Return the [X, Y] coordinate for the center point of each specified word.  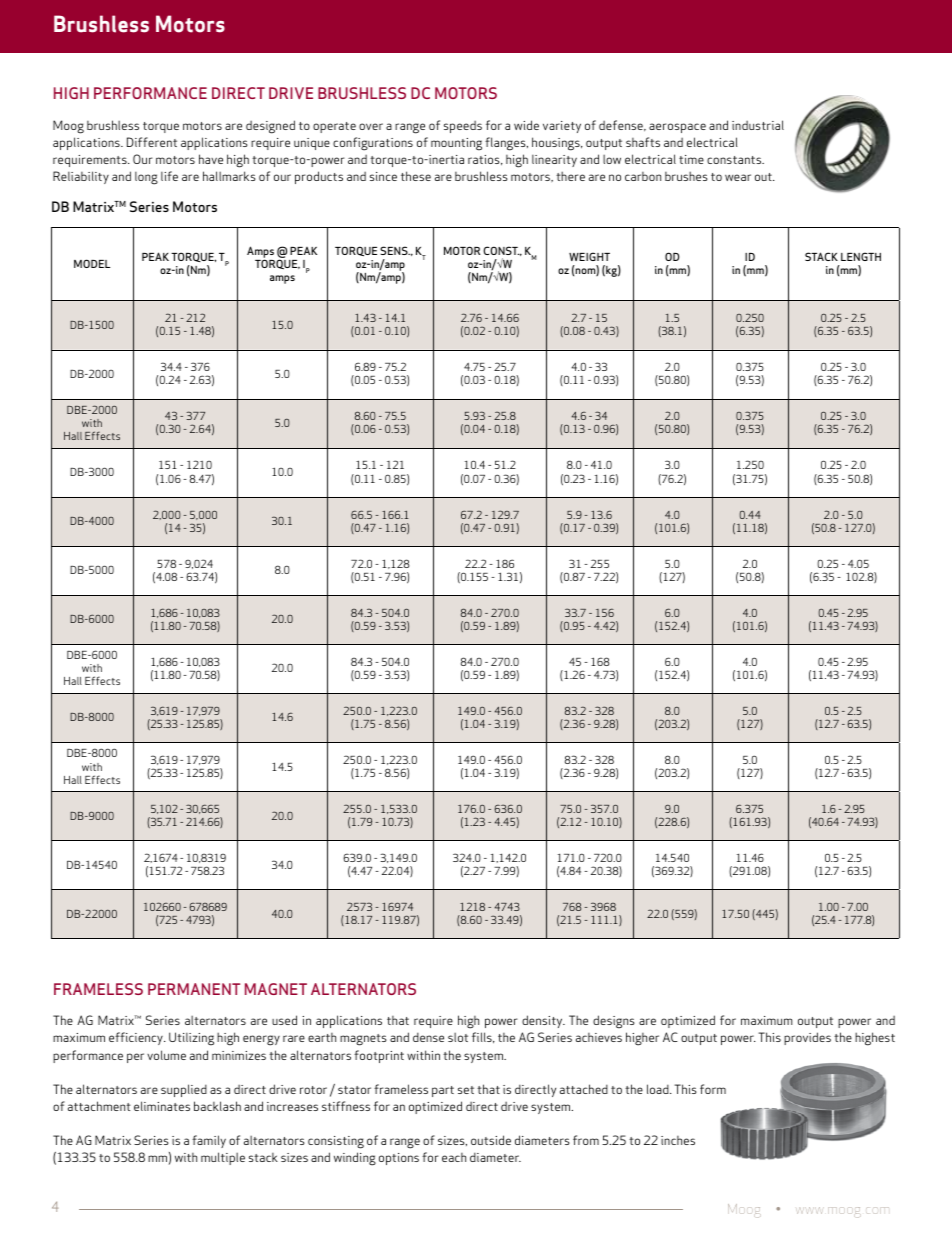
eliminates [162, 1106]
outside [491, 1140]
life [169, 176]
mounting [456, 144]
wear [738, 177]
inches [678, 1140]
